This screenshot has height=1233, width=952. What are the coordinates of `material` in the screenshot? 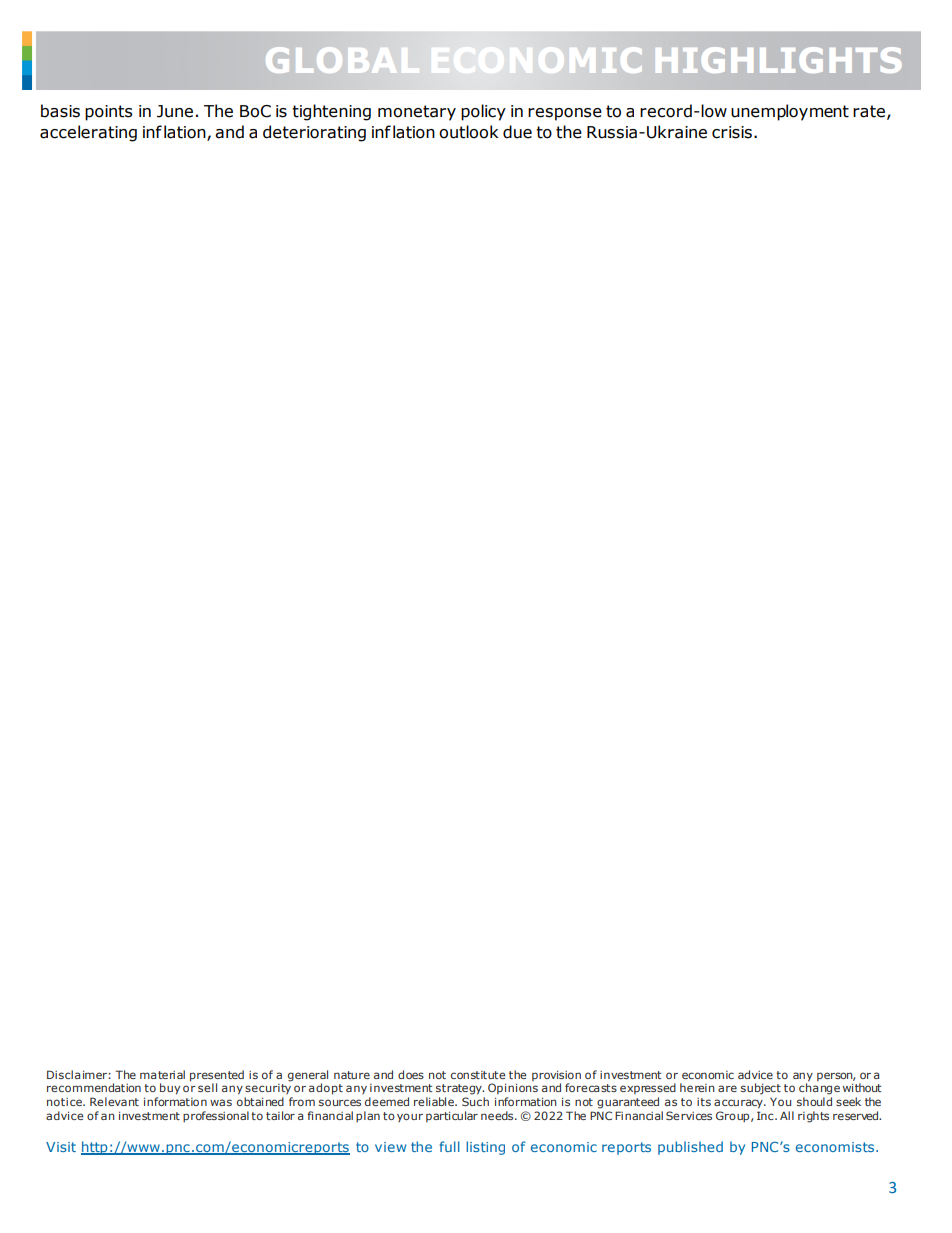 It's located at (162, 1074).
